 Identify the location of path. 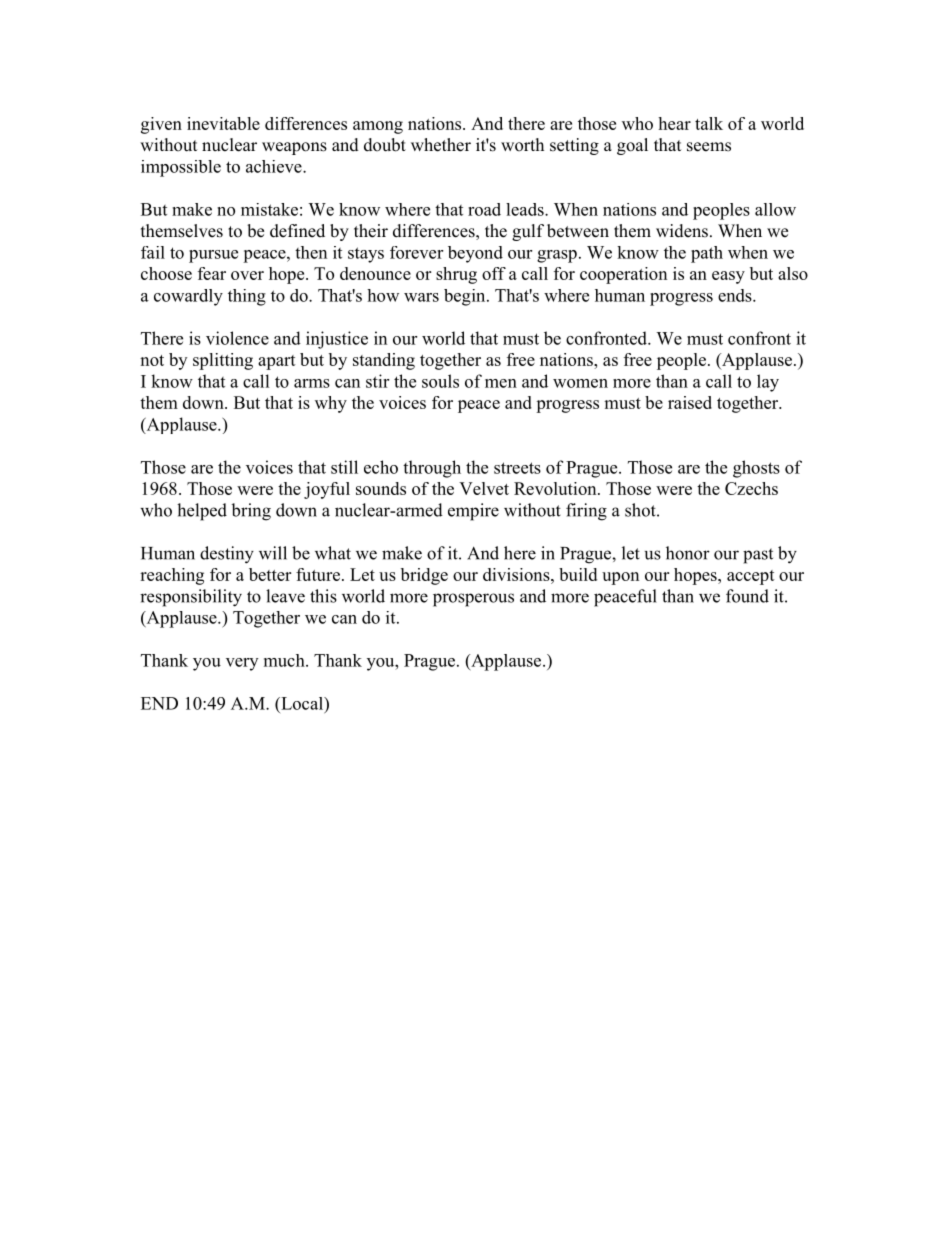
(707, 254).
